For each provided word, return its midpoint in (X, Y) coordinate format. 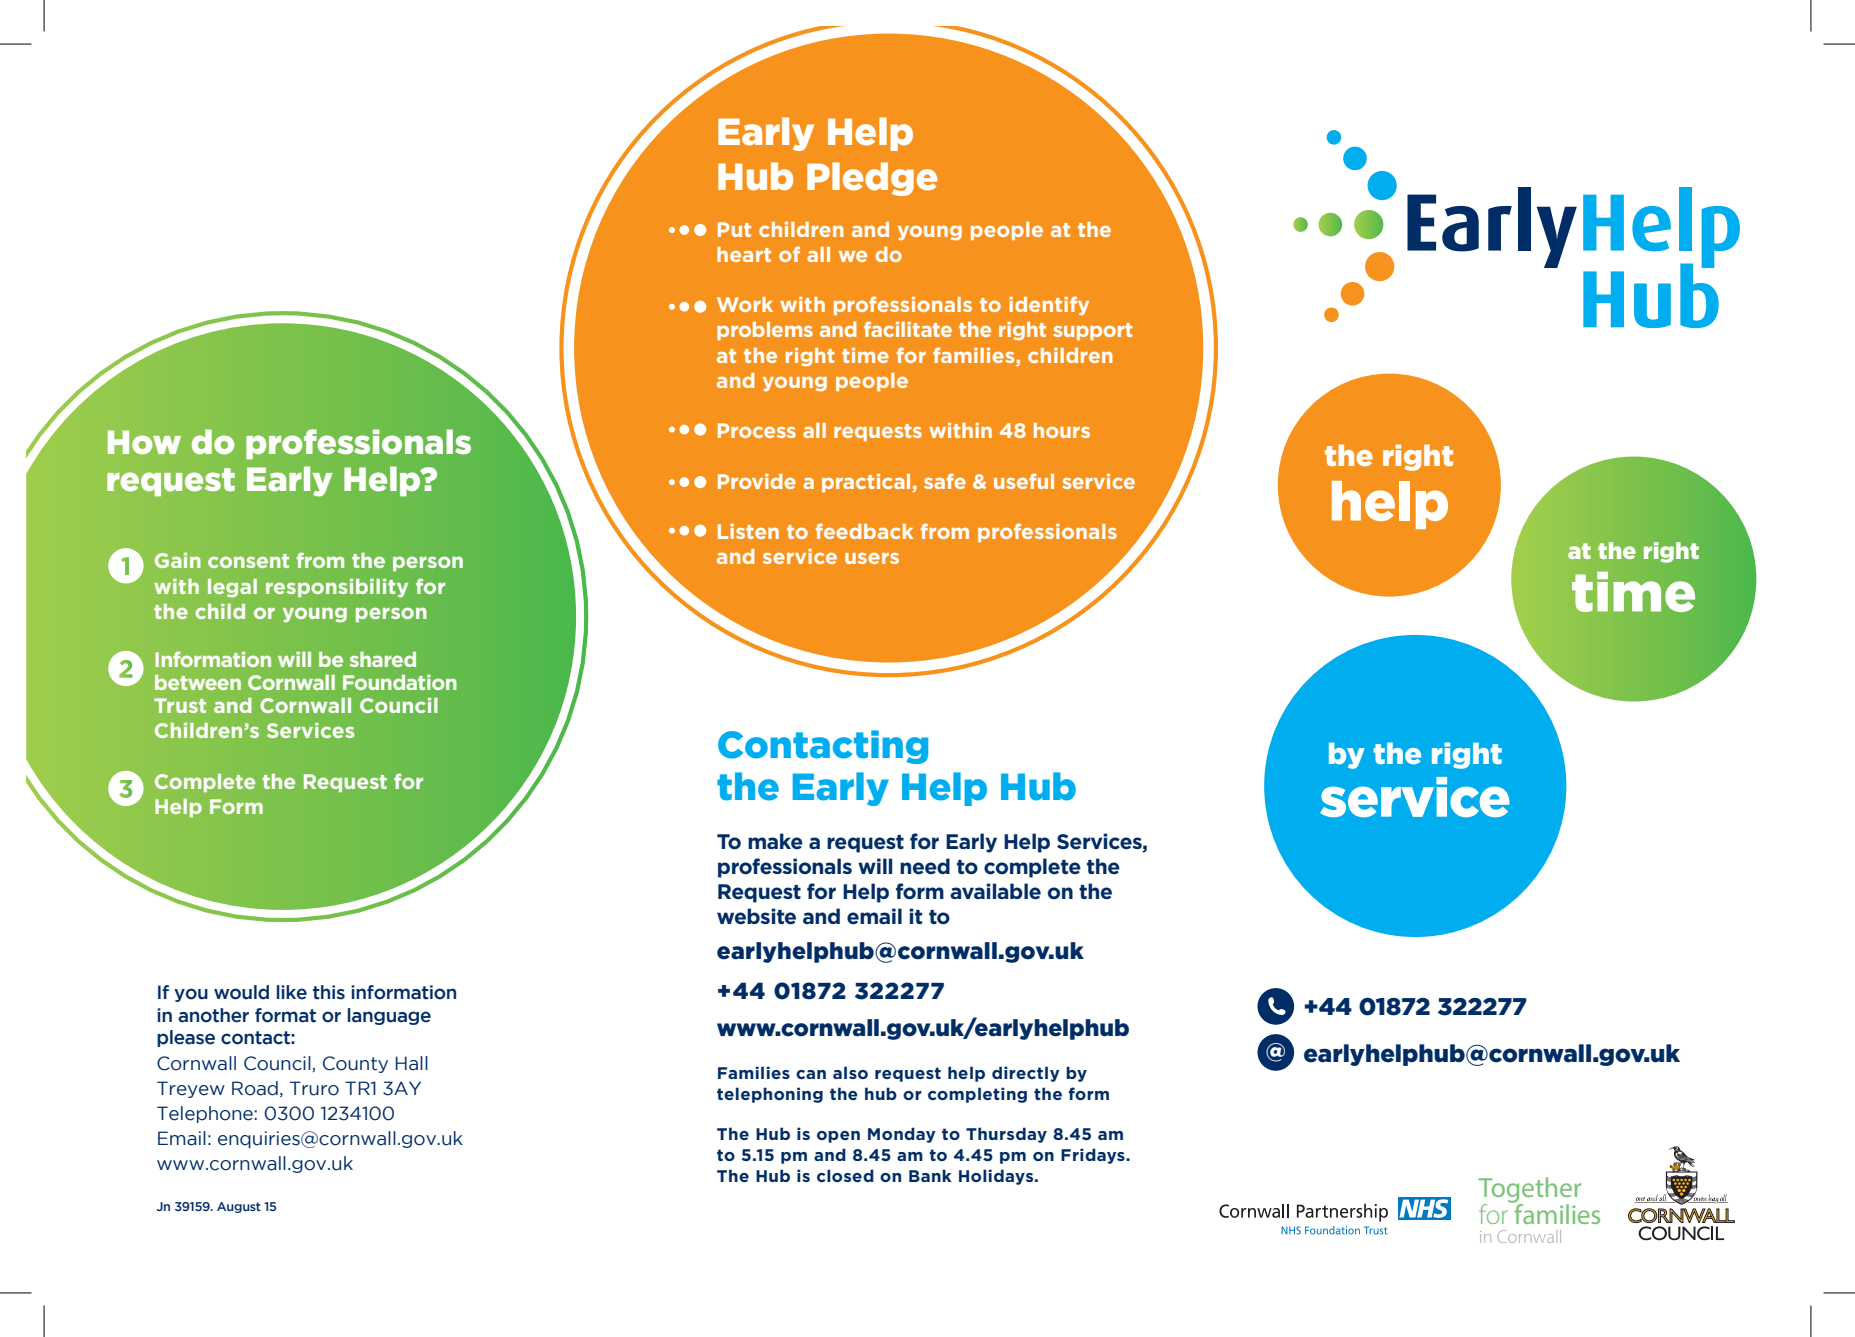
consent (248, 561)
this (329, 992)
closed (845, 1175)
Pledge (872, 179)
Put (734, 229)
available (995, 891)
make (775, 841)
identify (1049, 305)
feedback (864, 531)
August (239, 1207)
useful (1024, 481)
